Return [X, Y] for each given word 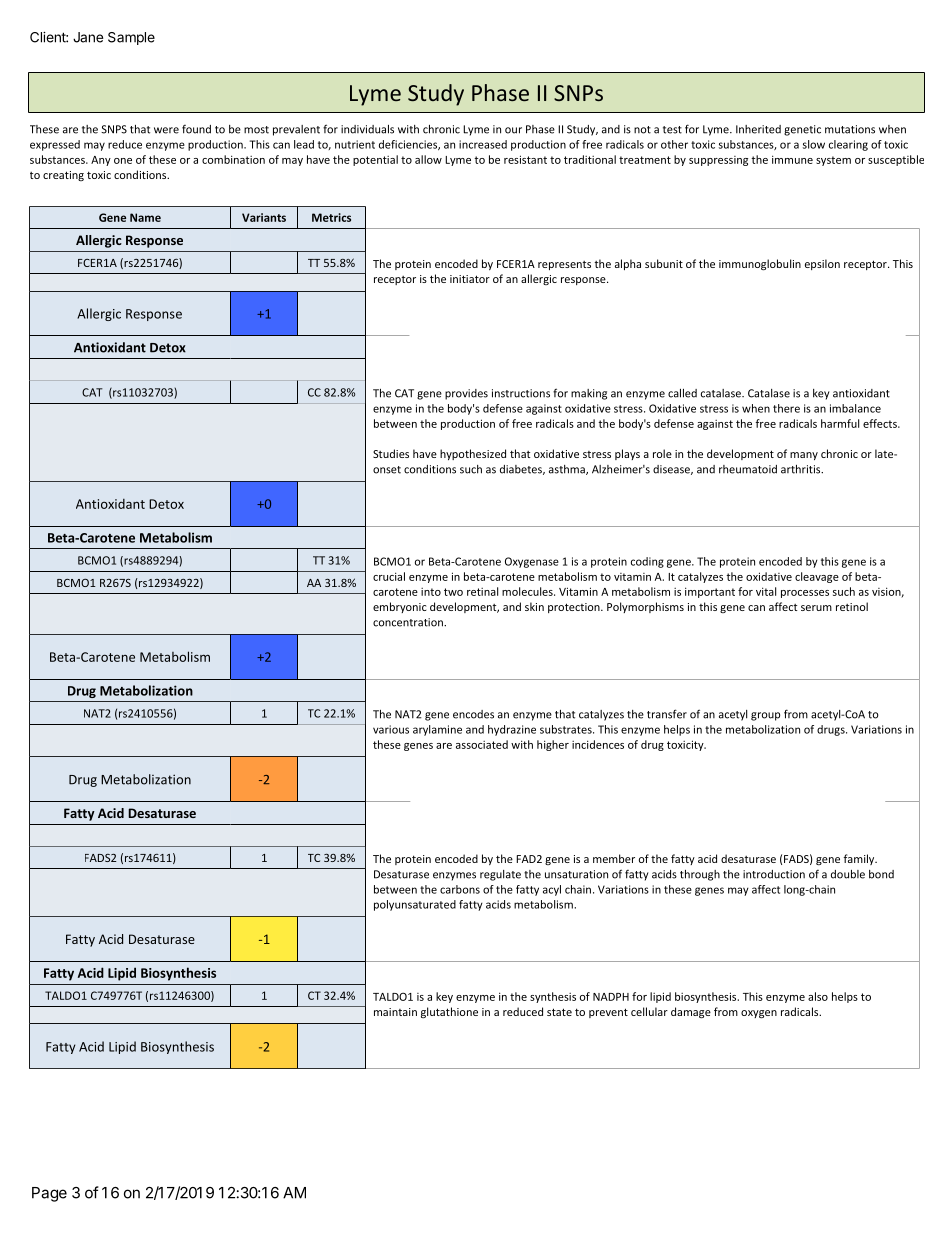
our [513, 130]
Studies [391, 453]
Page [49, 1194]
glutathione [449, 1012]
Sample [131, 38]
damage [691, 1013]
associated [482, 744]
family [860, 859]
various [391, 729]
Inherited [758, 129]
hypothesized [473, 454]
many [804, 456]
